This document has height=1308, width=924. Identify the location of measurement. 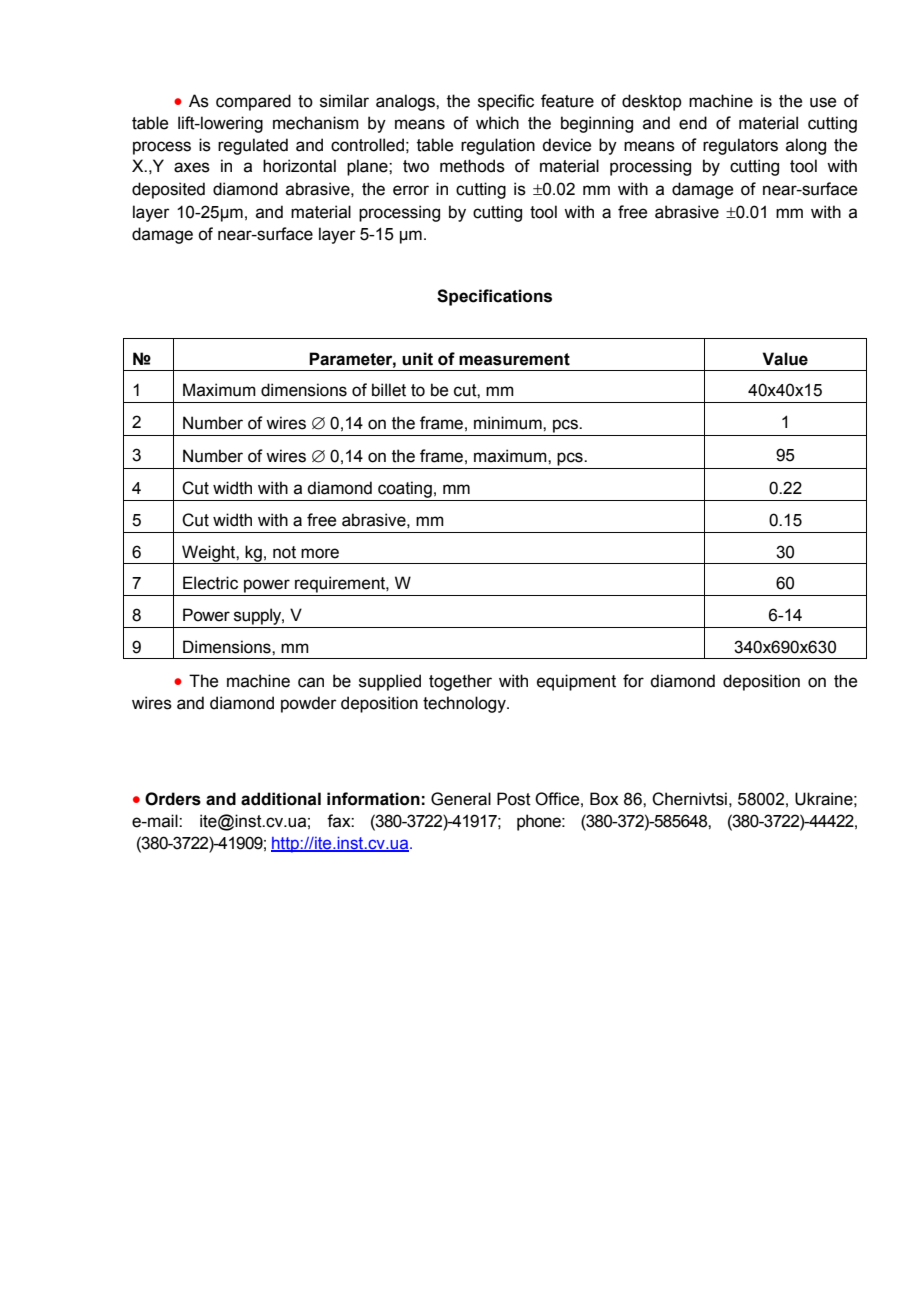
(514, 359).
